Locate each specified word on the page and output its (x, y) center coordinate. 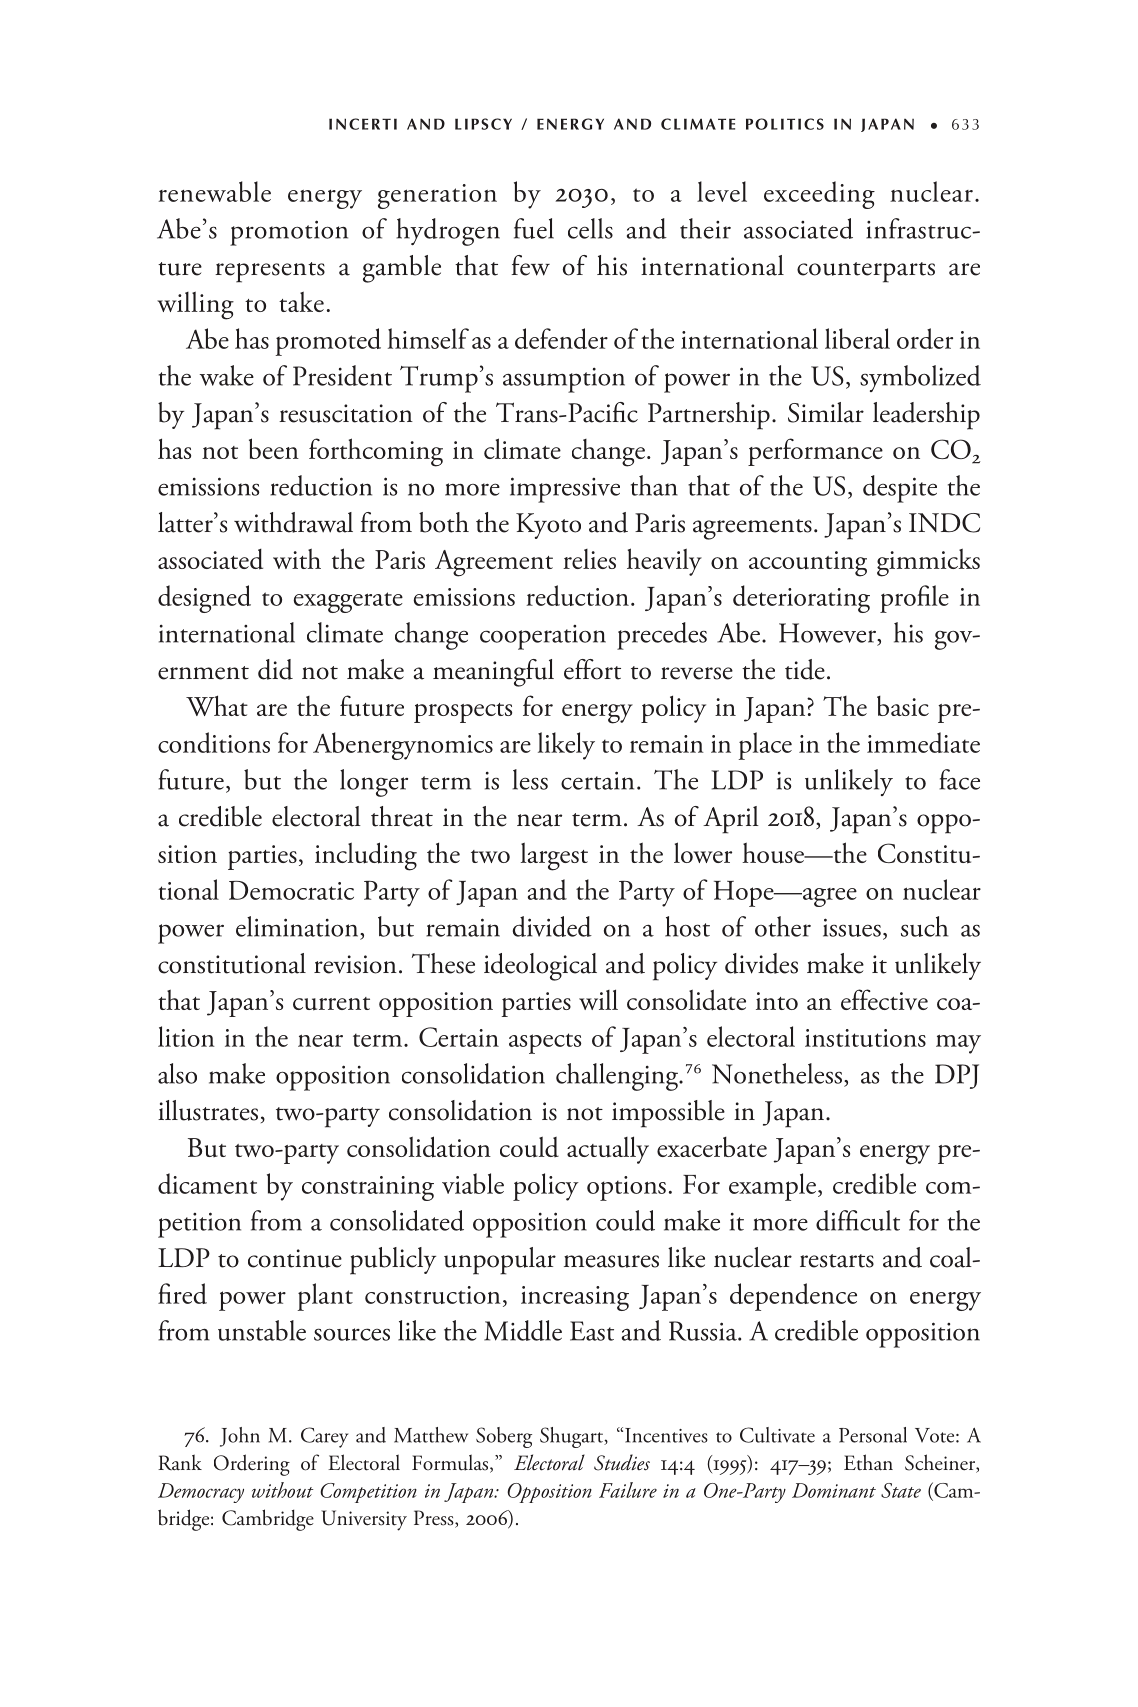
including (366, 856)
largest (554, 856)
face (959, 779)
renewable (214, 191)
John (240, 1437)
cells (590, 228)
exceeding (819, 195)
